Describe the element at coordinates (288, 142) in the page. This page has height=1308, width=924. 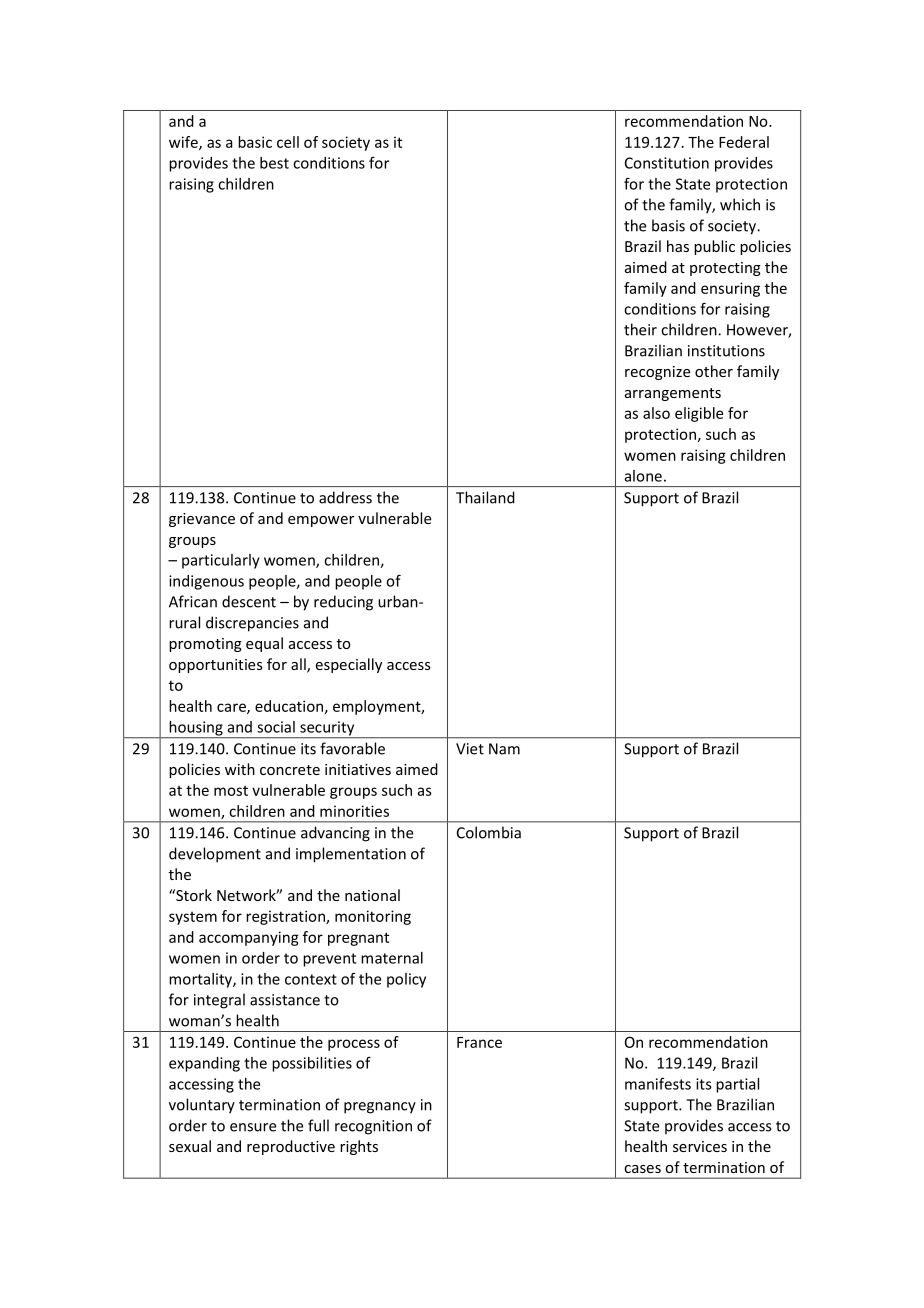
I see `cell` at that location.
